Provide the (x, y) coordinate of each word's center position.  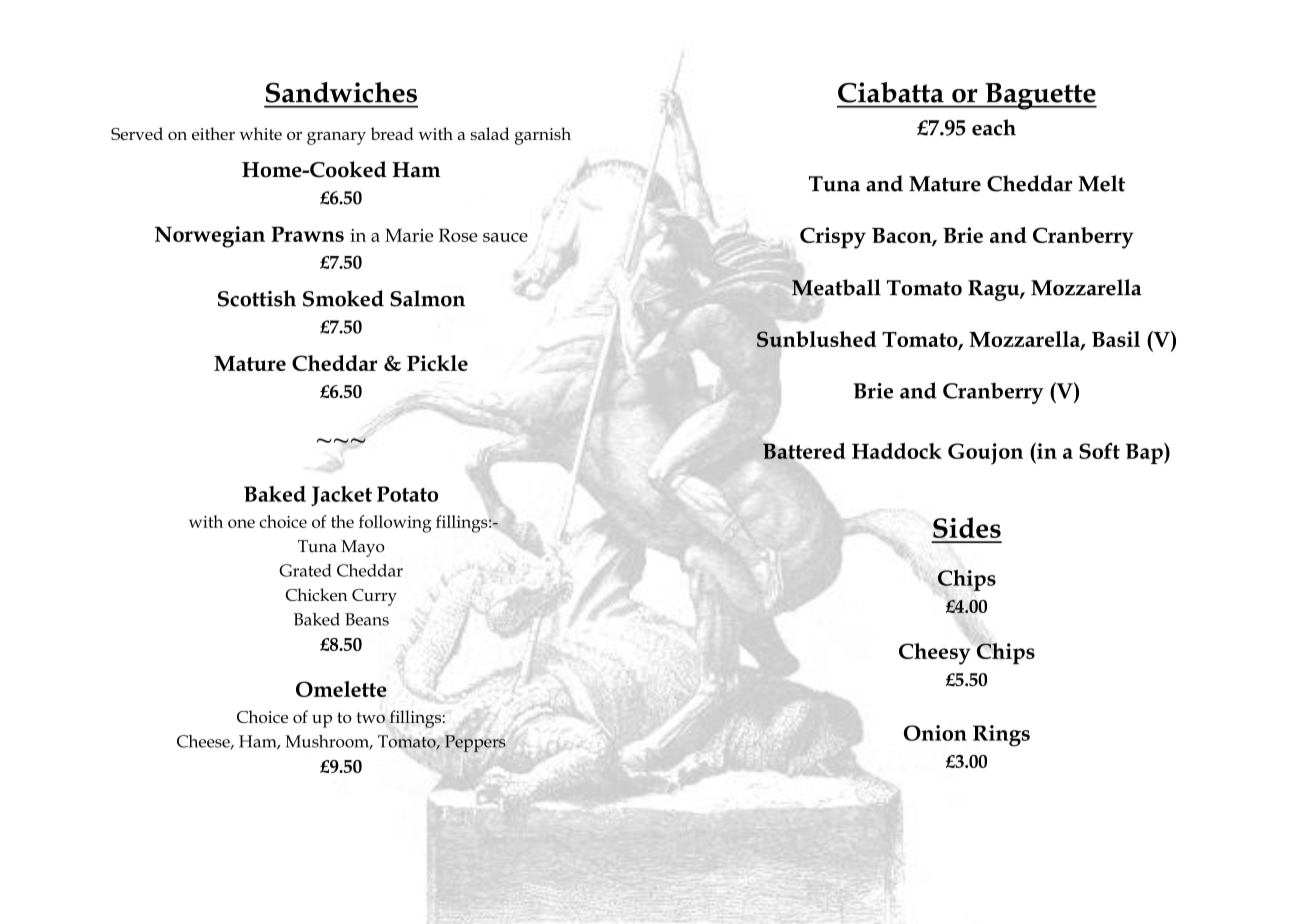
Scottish (257, 298)
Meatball (835, 288)
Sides (967, 527)
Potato (407, 494)
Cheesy (935, 654)
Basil (1116, 339)
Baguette (1040, 96)
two (370, 717)
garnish (543, 136)
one (241, 523)
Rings (1001, 736)
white (260, 133)
